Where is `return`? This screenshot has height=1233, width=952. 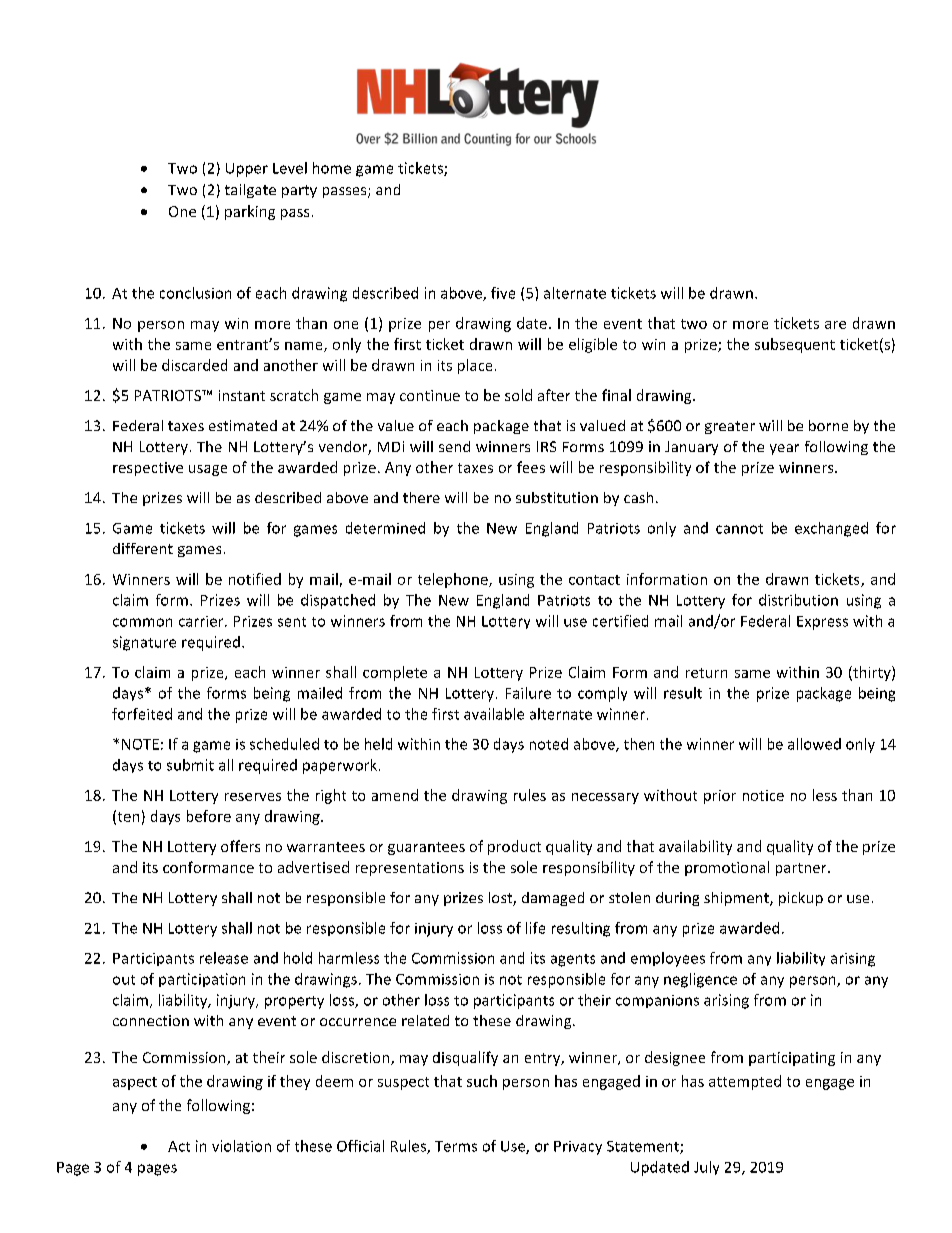
return is located at coordinates (706, 673).
